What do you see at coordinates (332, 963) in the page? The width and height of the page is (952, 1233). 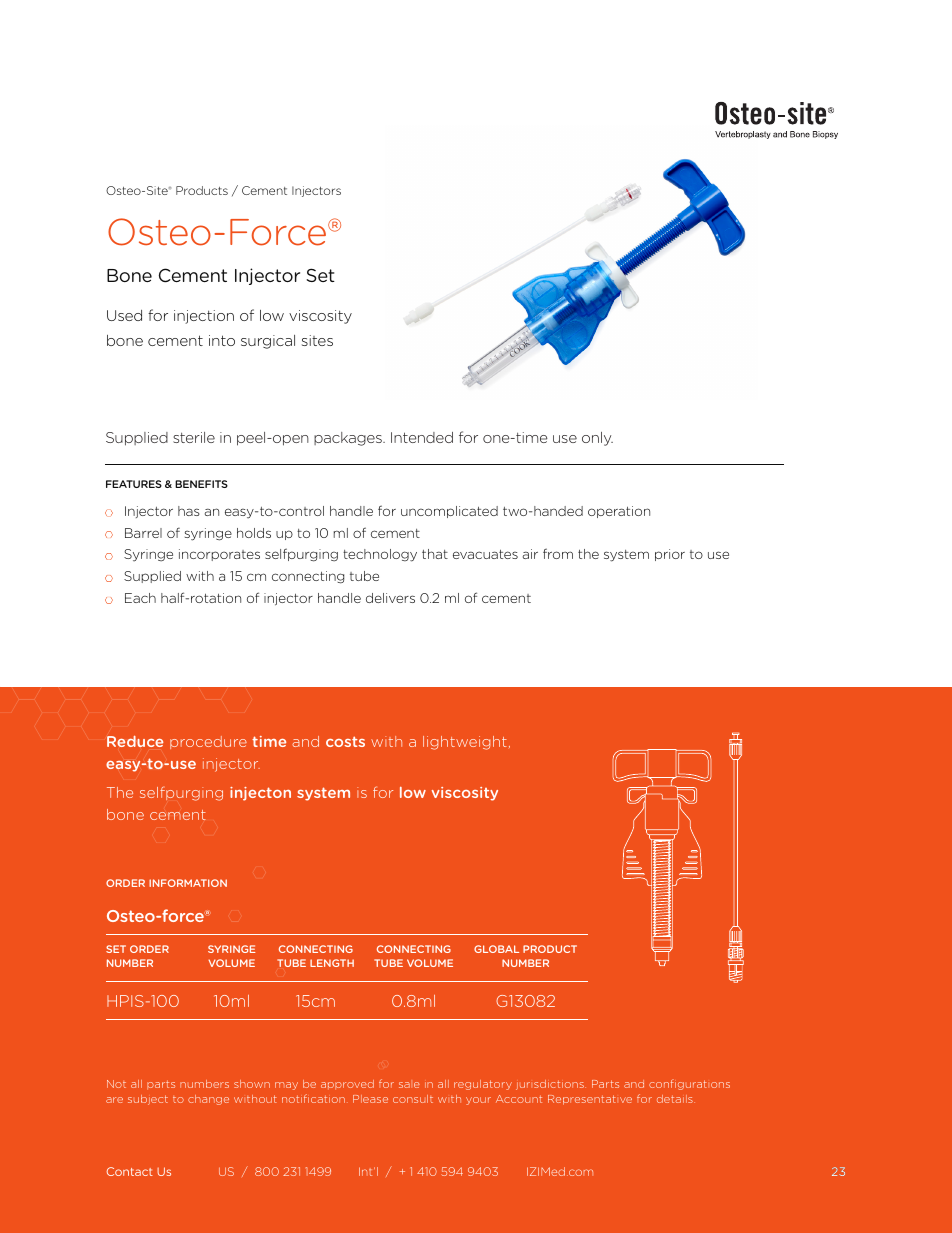 I see `LENGTH` at bounding box center [332, 963].
